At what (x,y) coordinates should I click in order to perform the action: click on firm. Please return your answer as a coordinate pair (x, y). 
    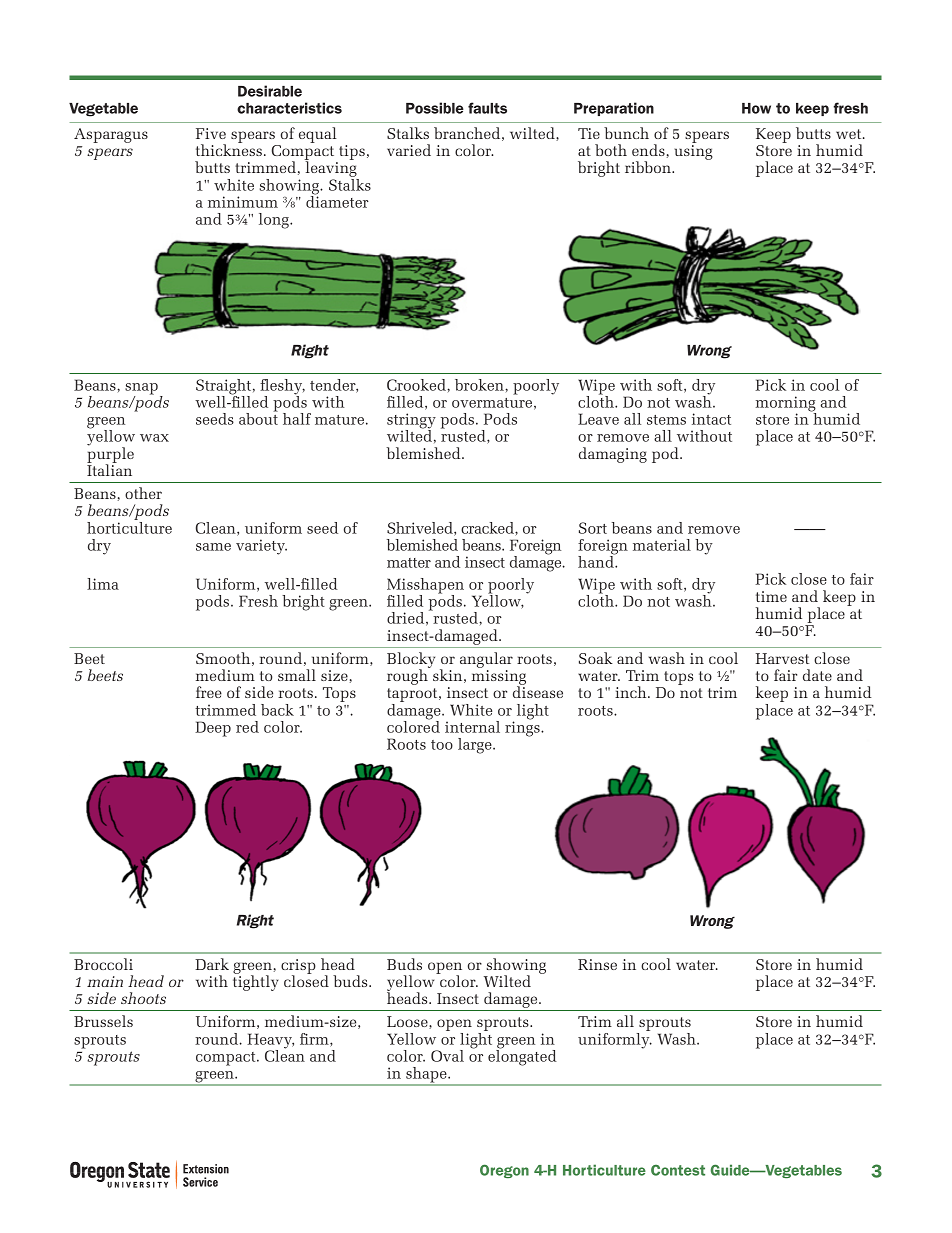
    Looking at the image, I should click on (315, 1040).
